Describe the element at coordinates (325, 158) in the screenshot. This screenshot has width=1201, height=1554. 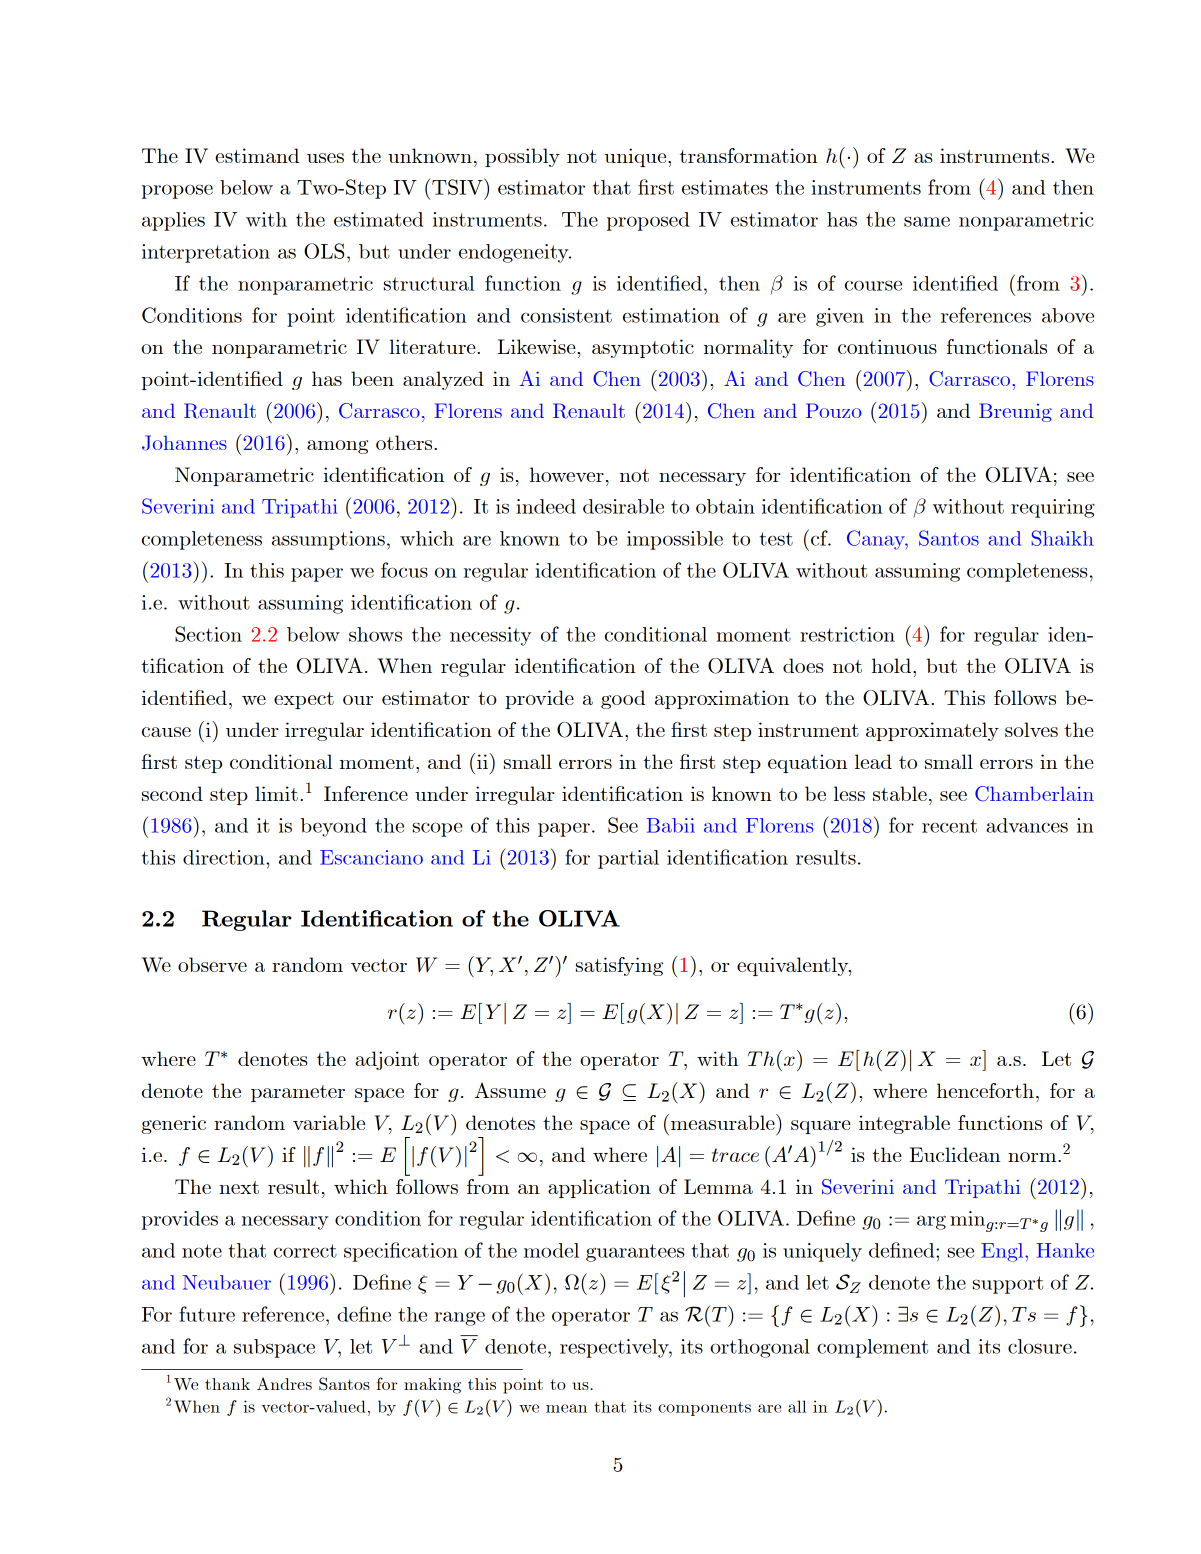
I see `uses` at that location.
